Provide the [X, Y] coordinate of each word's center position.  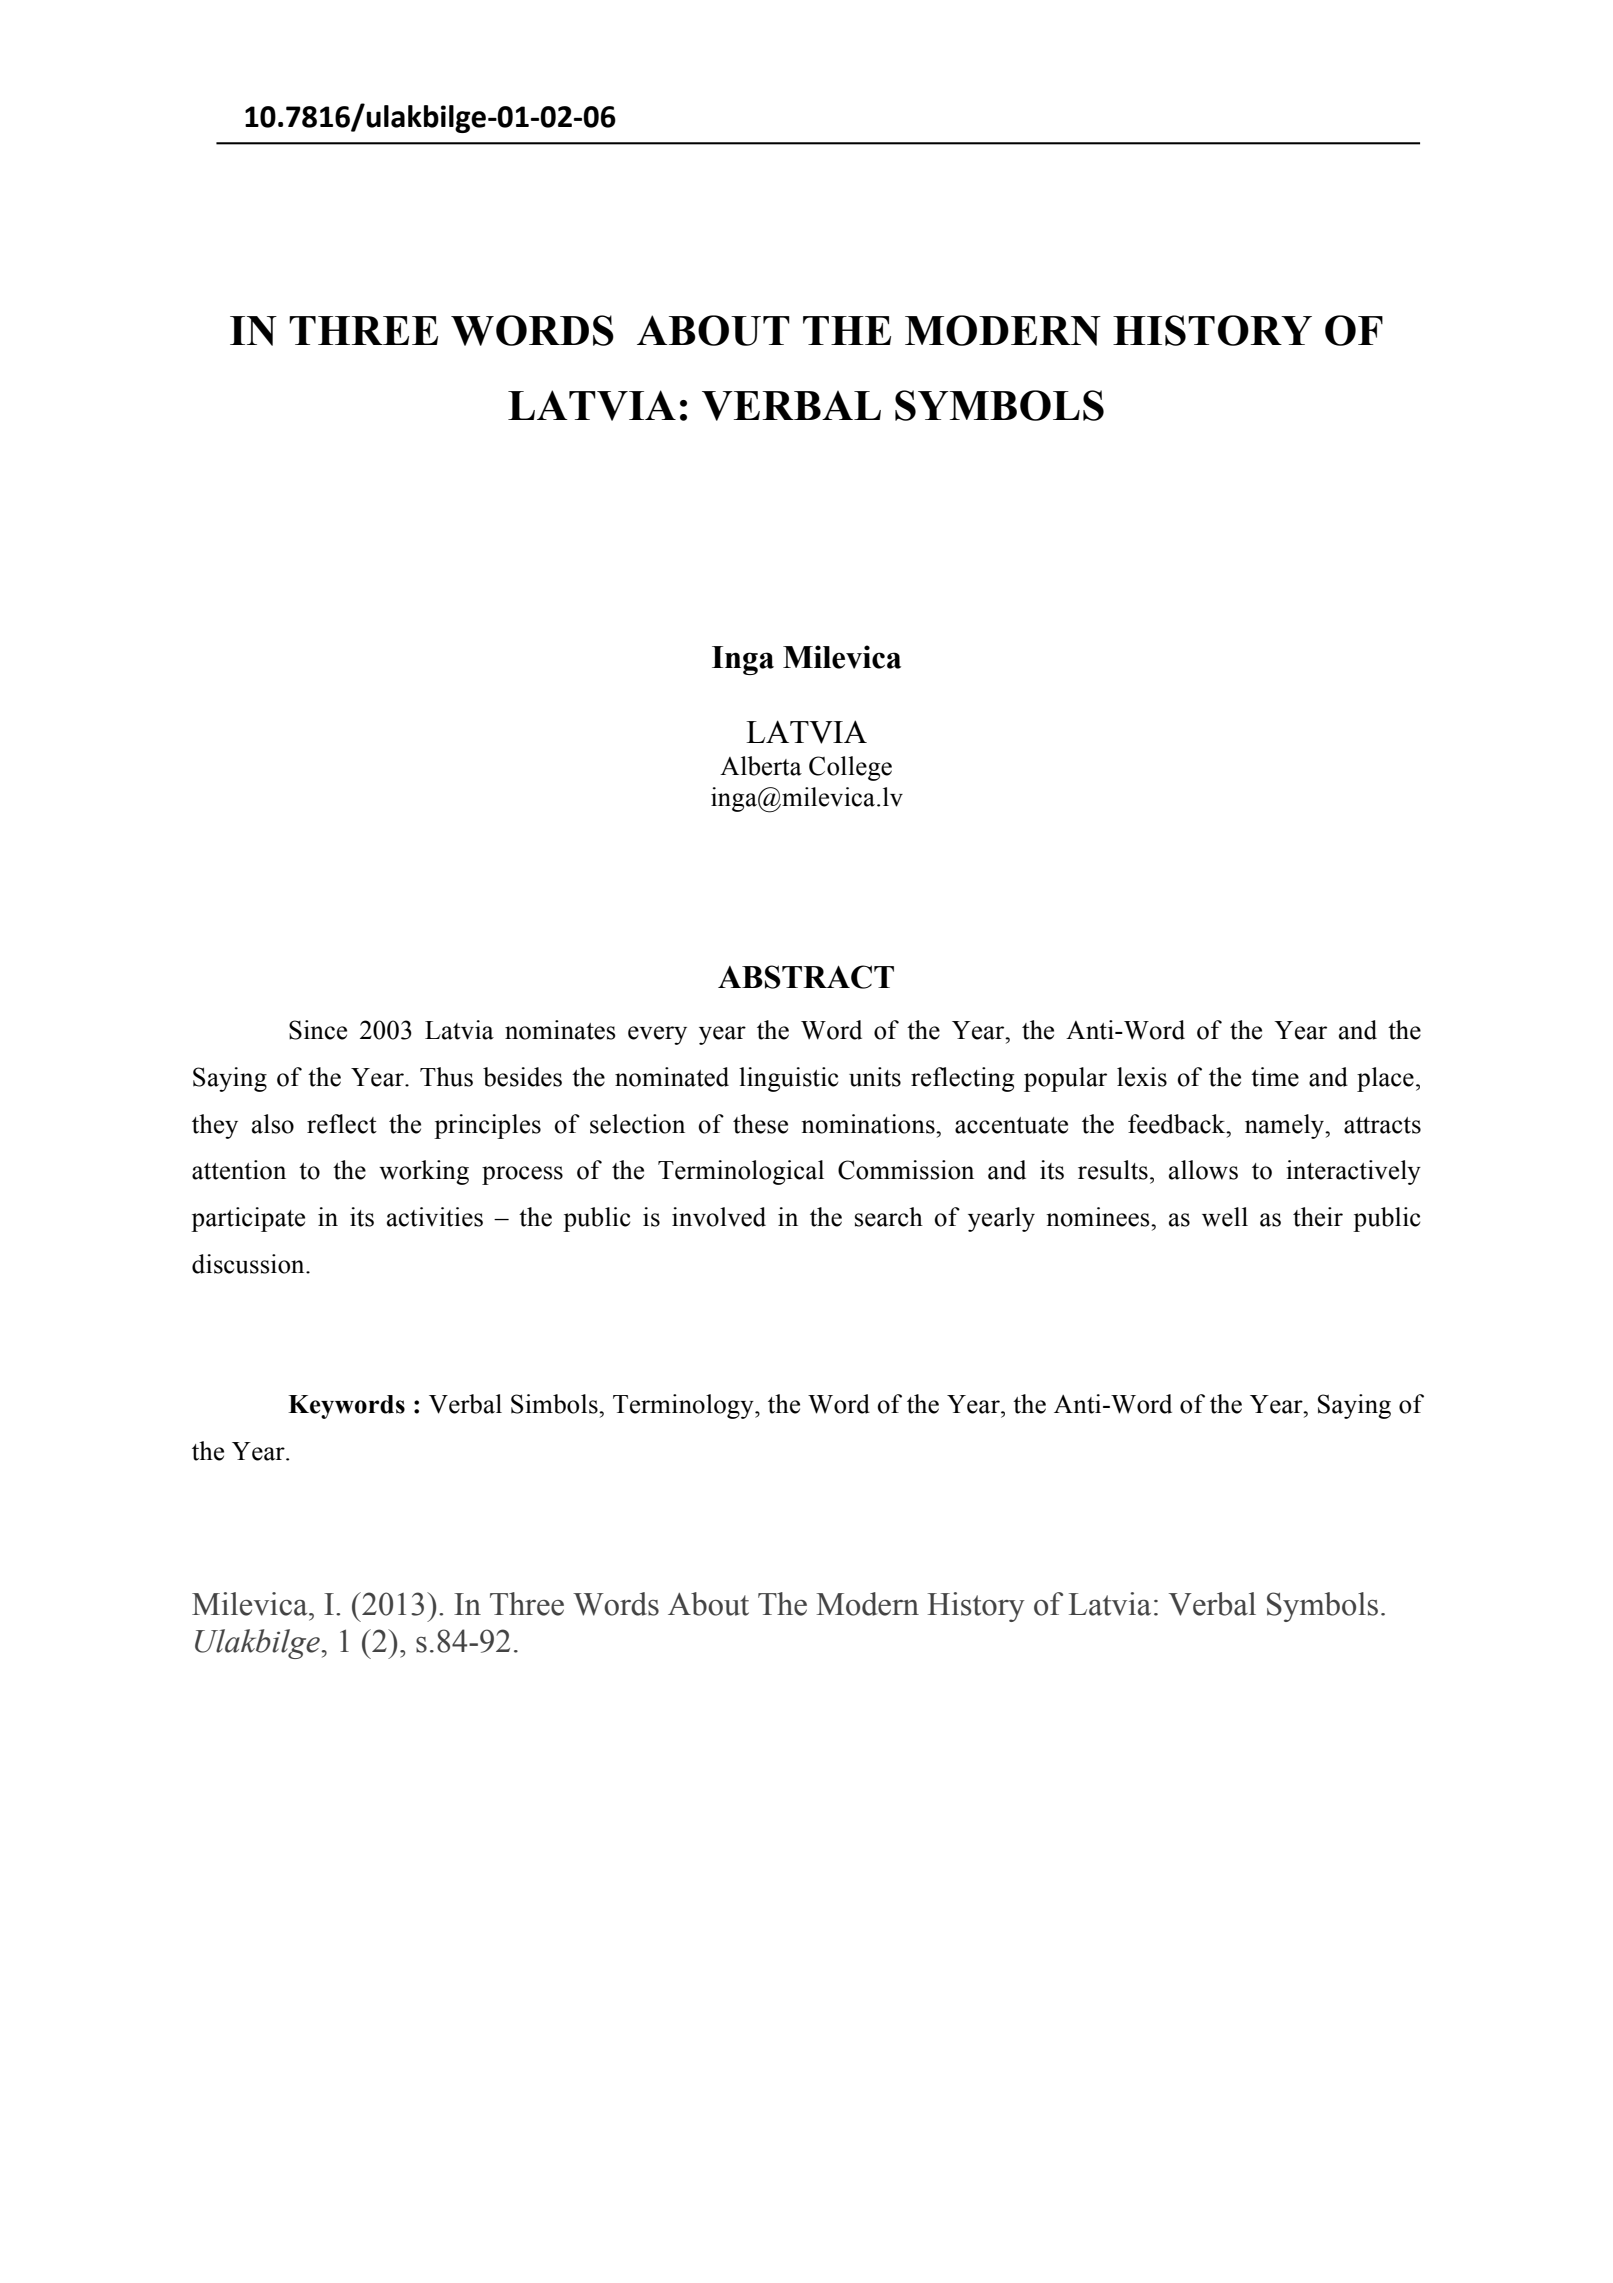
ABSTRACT [806, 977]
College [850, 768]
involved [719, 1217]
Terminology [684, 1406]
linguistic [788, 1079]
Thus [446, 1077]
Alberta [761, 766]
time [1275, 1077]
